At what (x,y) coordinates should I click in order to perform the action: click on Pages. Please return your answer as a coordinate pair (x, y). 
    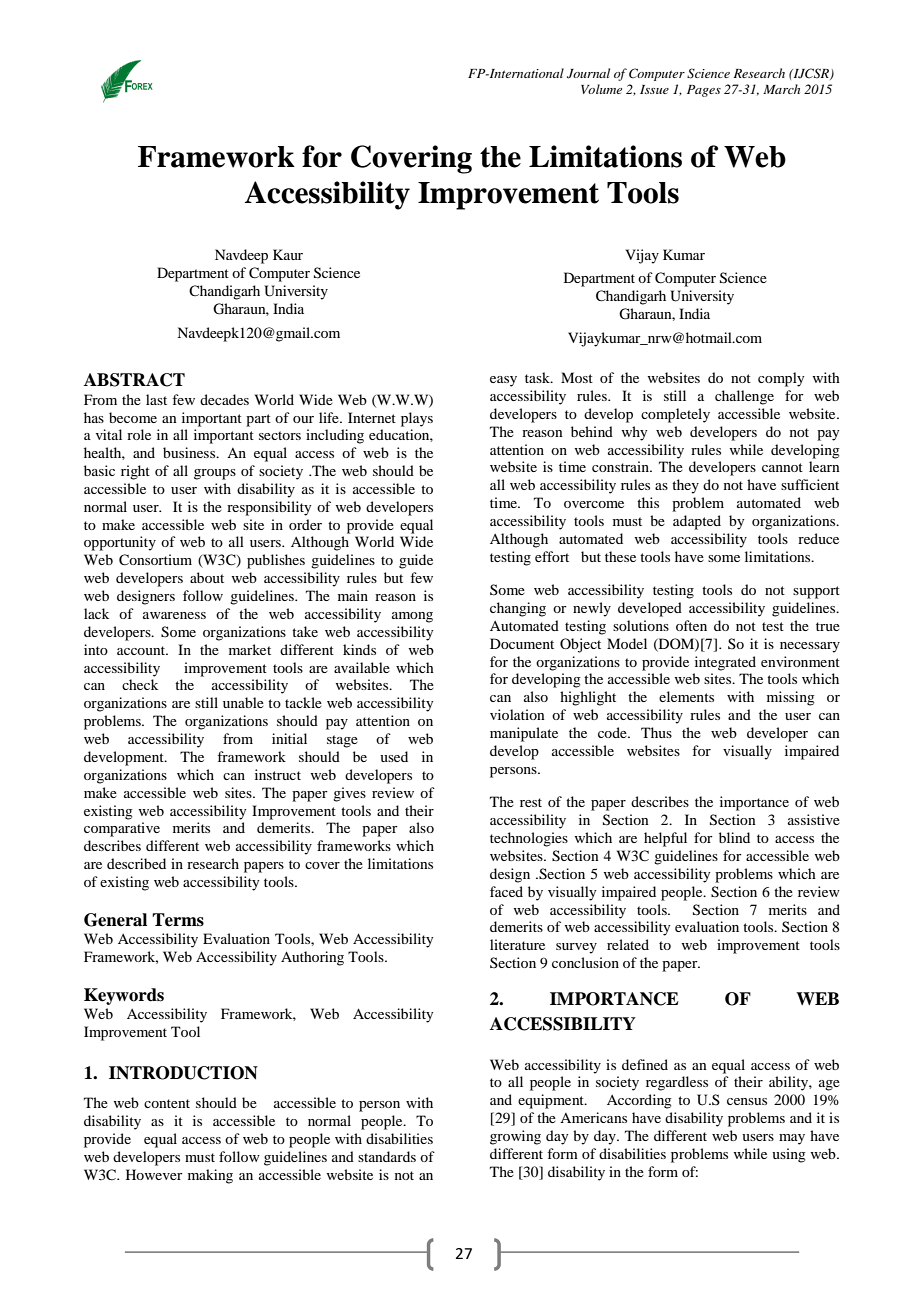
    Looking at the image, I should click on (704, 91).
